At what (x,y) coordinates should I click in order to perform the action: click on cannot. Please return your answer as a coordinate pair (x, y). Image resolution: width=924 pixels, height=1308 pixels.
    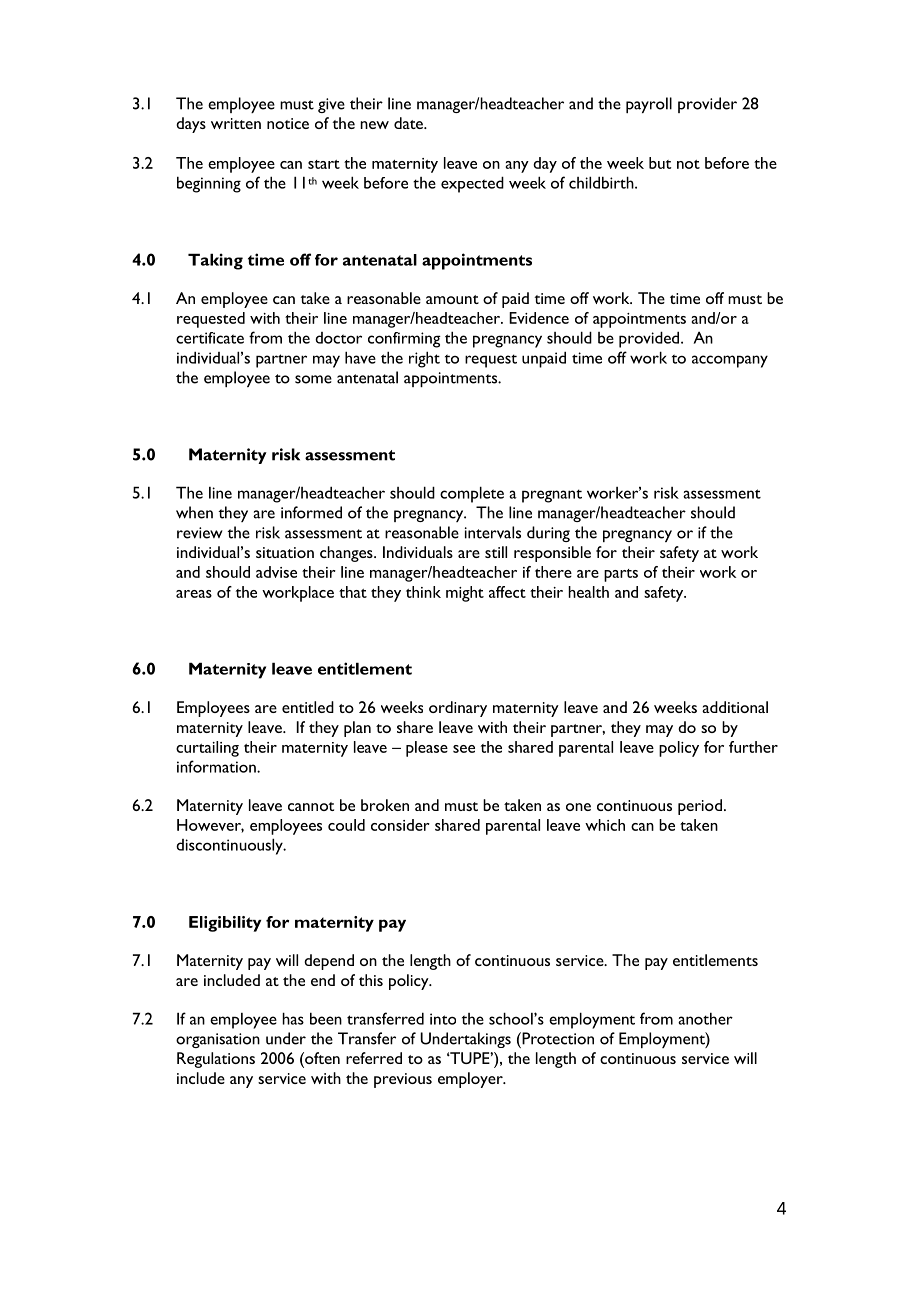
    Looking at the image, I should click on (311, 806).
